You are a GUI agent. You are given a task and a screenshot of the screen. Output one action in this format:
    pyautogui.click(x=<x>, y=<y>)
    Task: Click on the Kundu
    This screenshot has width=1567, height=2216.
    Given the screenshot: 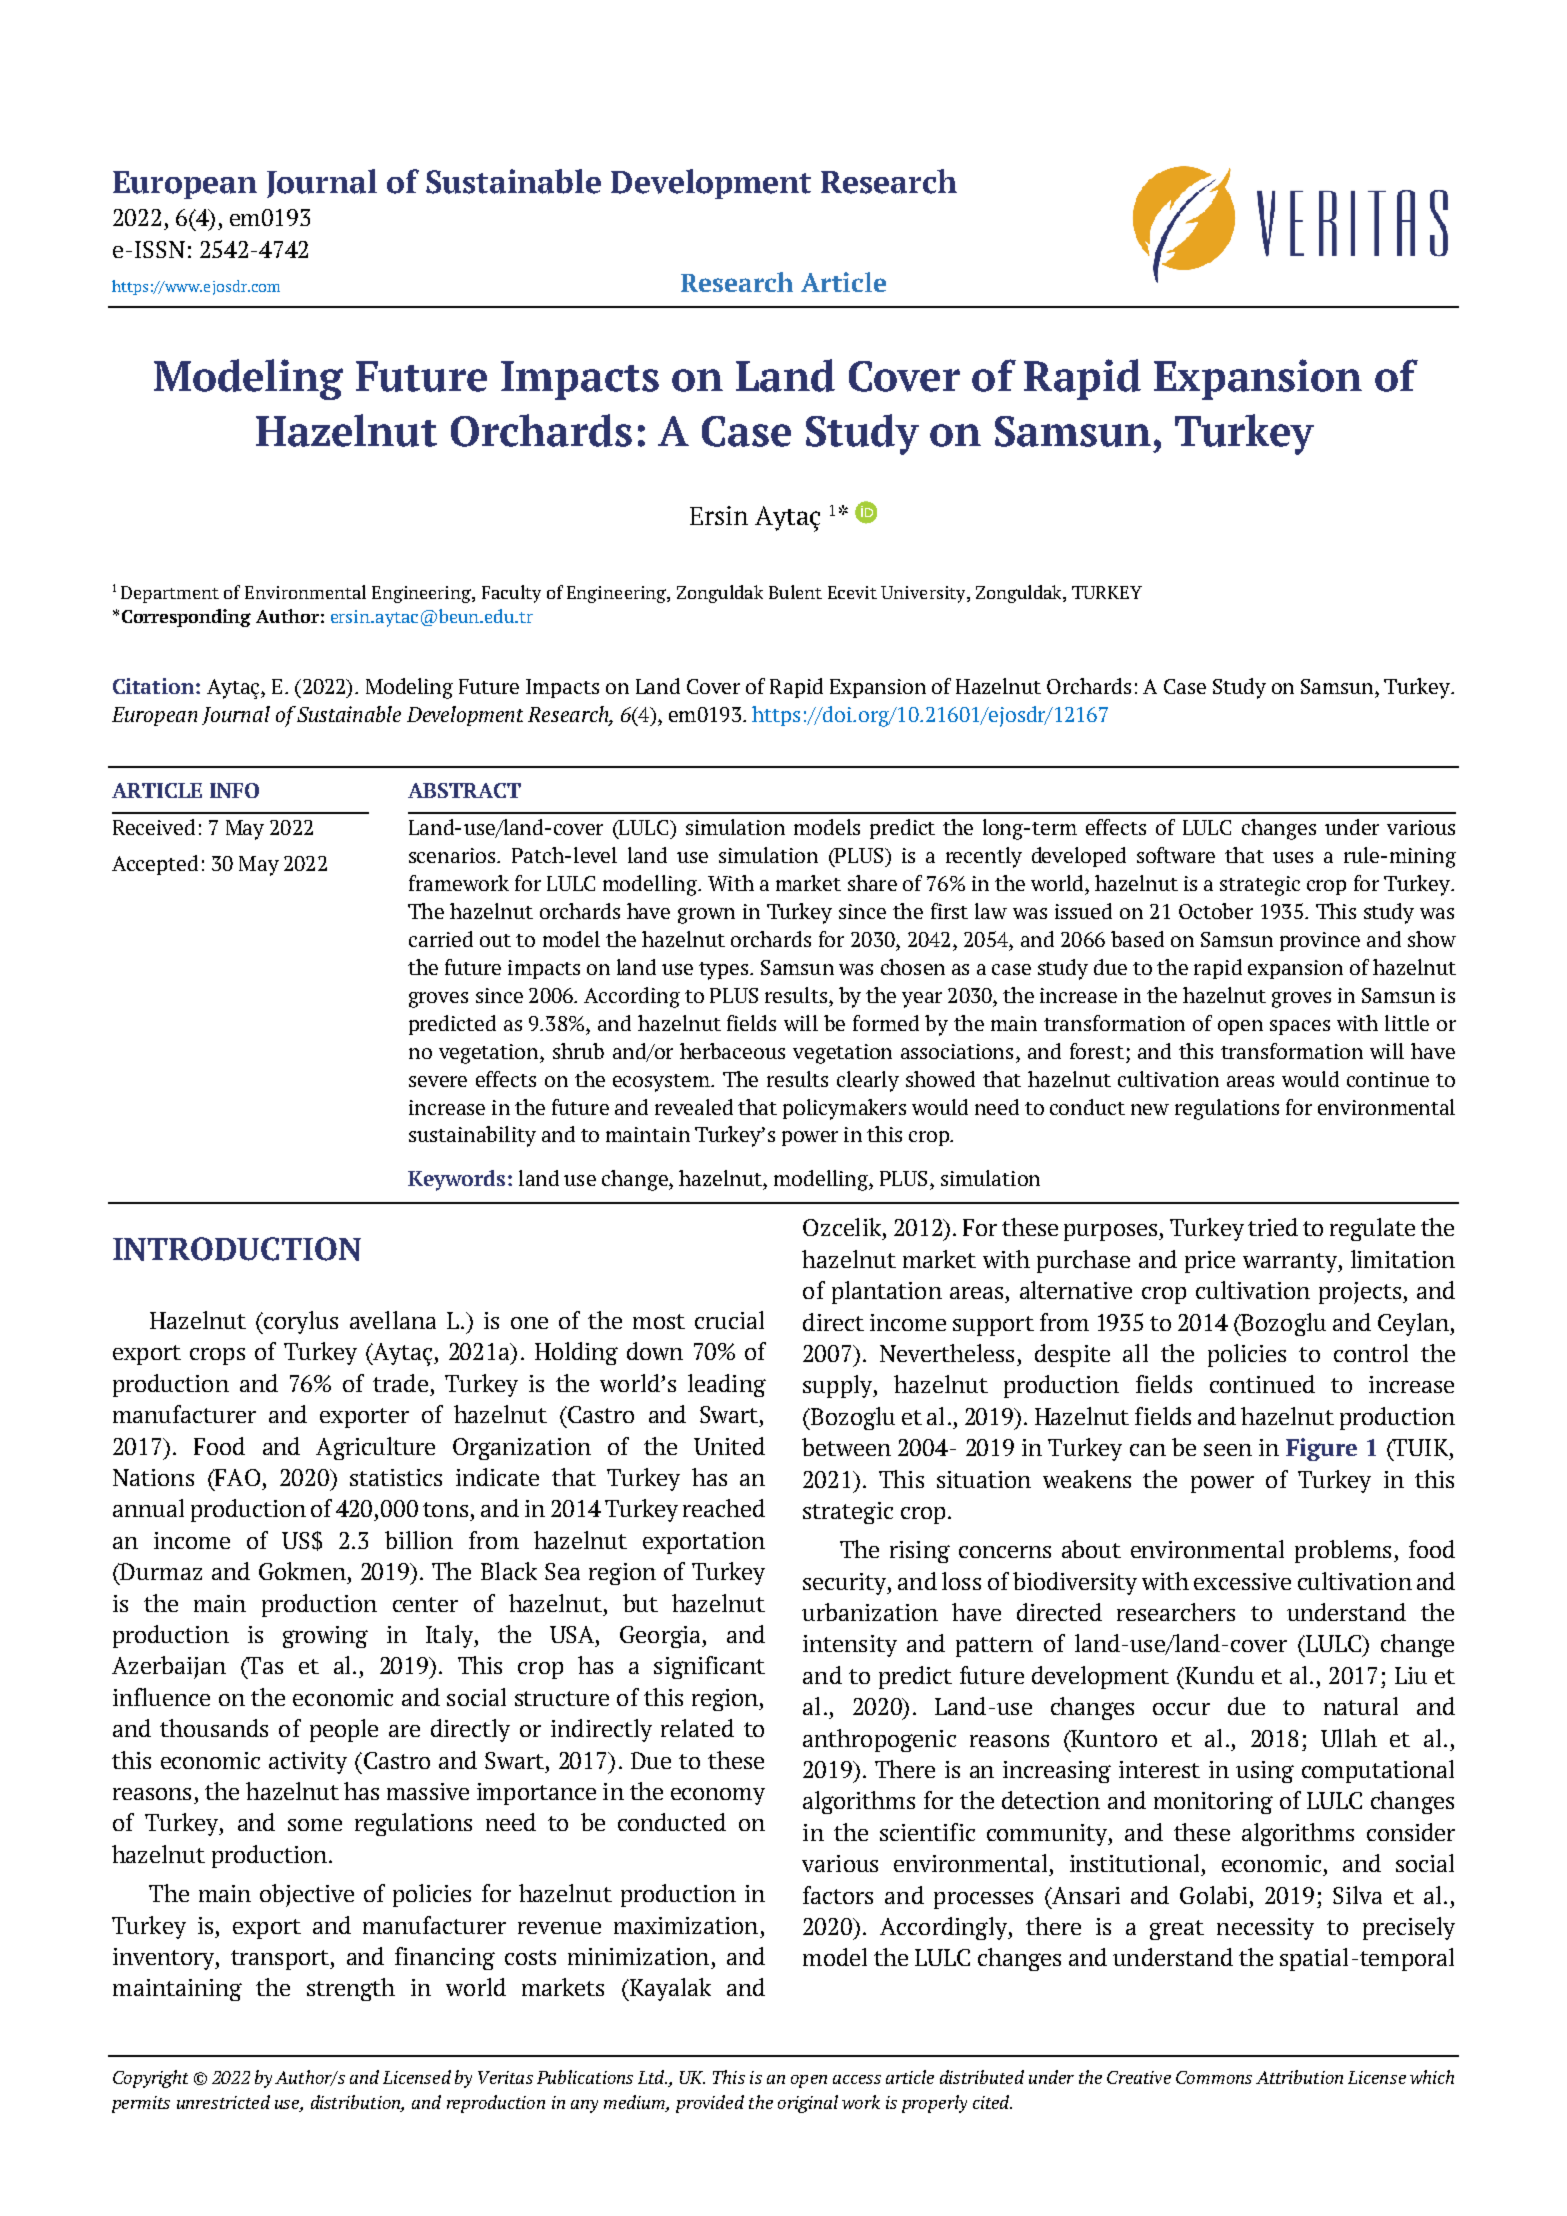 What is the action you would take?
    pyautogui.click(x=1218, y=1675)
